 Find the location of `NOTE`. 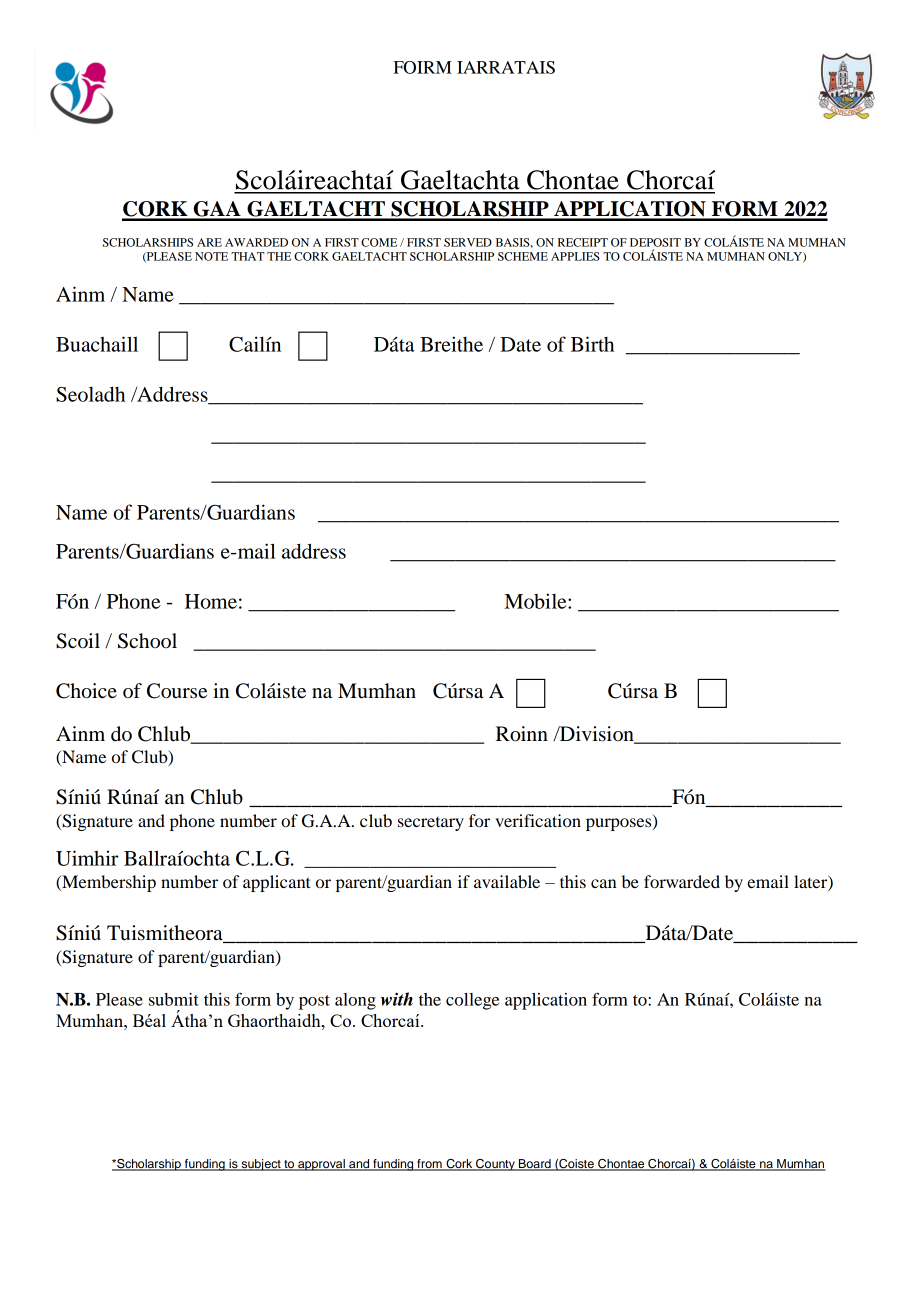

NOTE is located at coordinates (211, 256).
